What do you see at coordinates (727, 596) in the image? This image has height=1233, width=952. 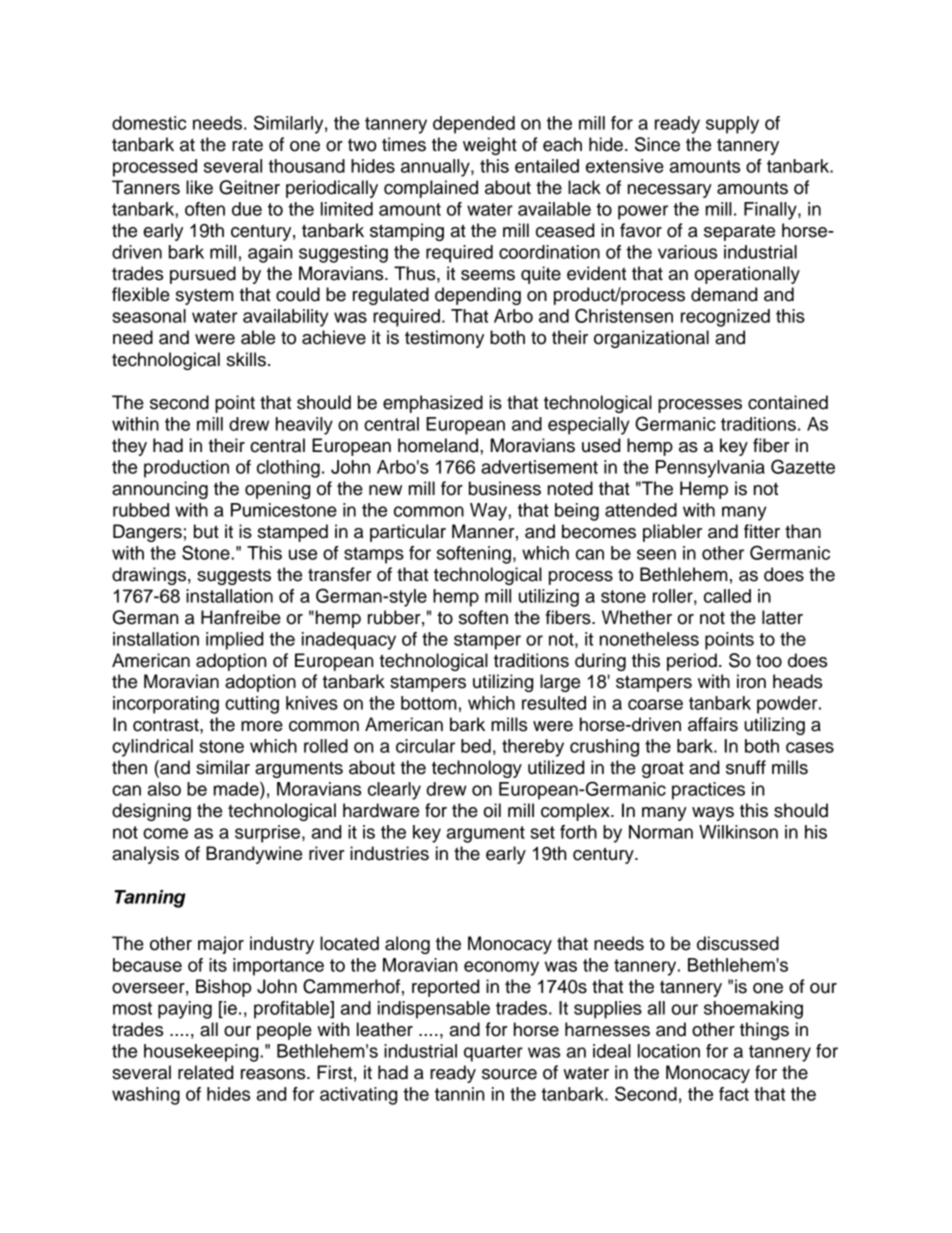 I see `called` at bounding box center [727, 596].
